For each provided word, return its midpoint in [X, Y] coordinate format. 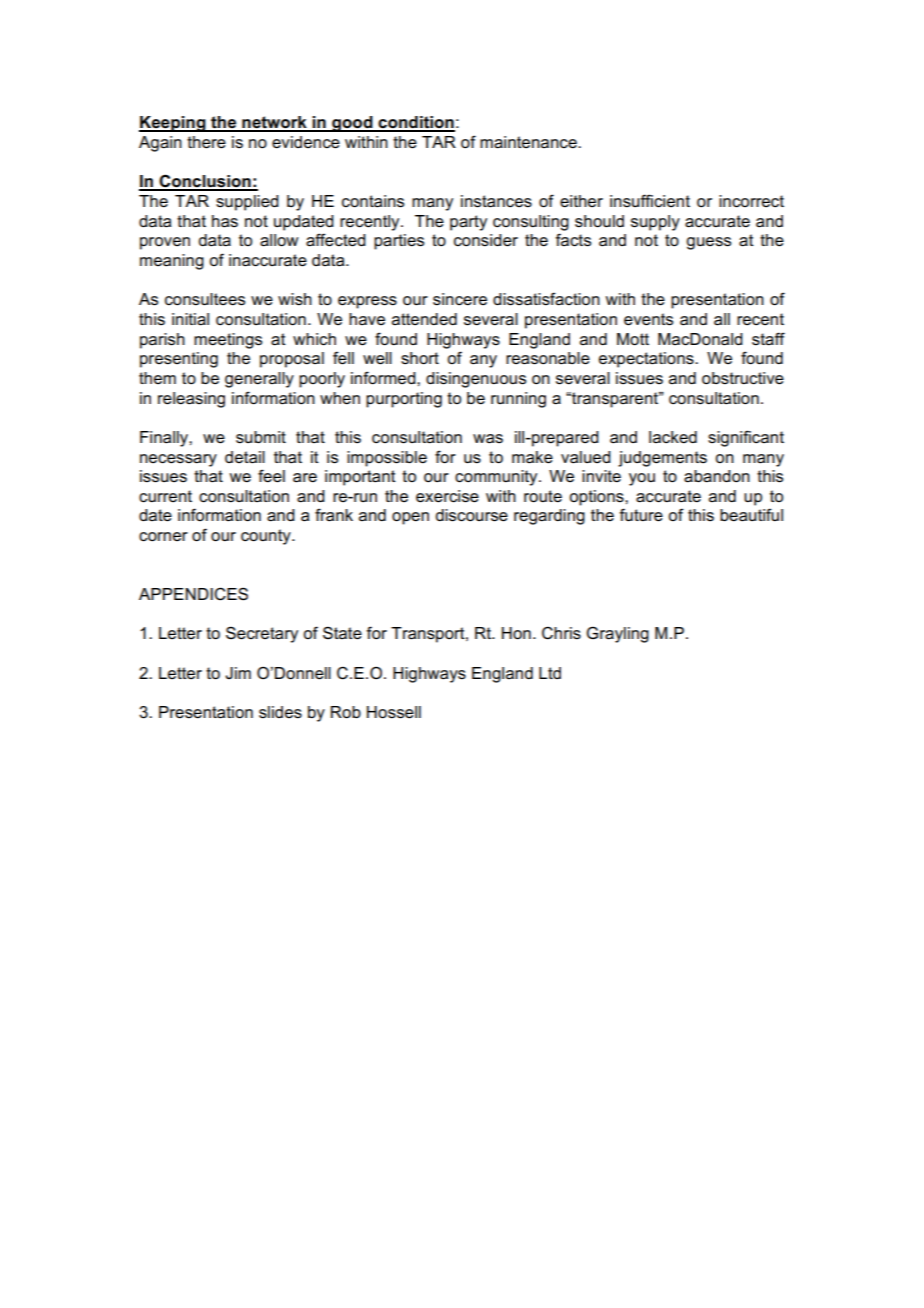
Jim [238, 673]
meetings [228, 341]
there [206, 142]
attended [424, 319]
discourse [471, 515]
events [648, 319]
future [641, 515]
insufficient [650, 201]
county [267, 537]
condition [415, 123]
